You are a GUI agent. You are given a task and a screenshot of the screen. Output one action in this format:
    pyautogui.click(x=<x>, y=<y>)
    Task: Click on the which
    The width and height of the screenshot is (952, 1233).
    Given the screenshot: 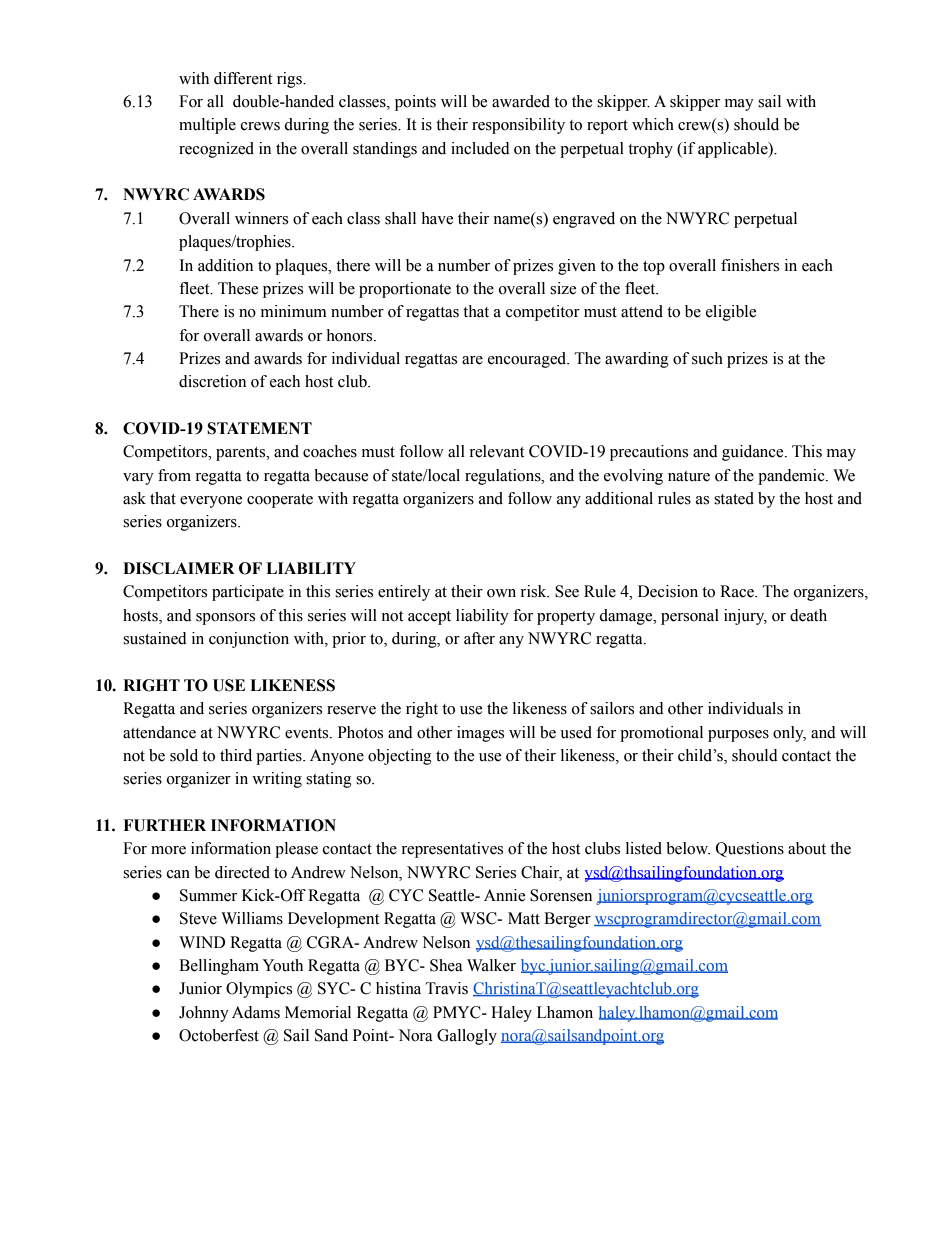 What is the action you would take?
    pyautogui.click(x=653, y=124)
